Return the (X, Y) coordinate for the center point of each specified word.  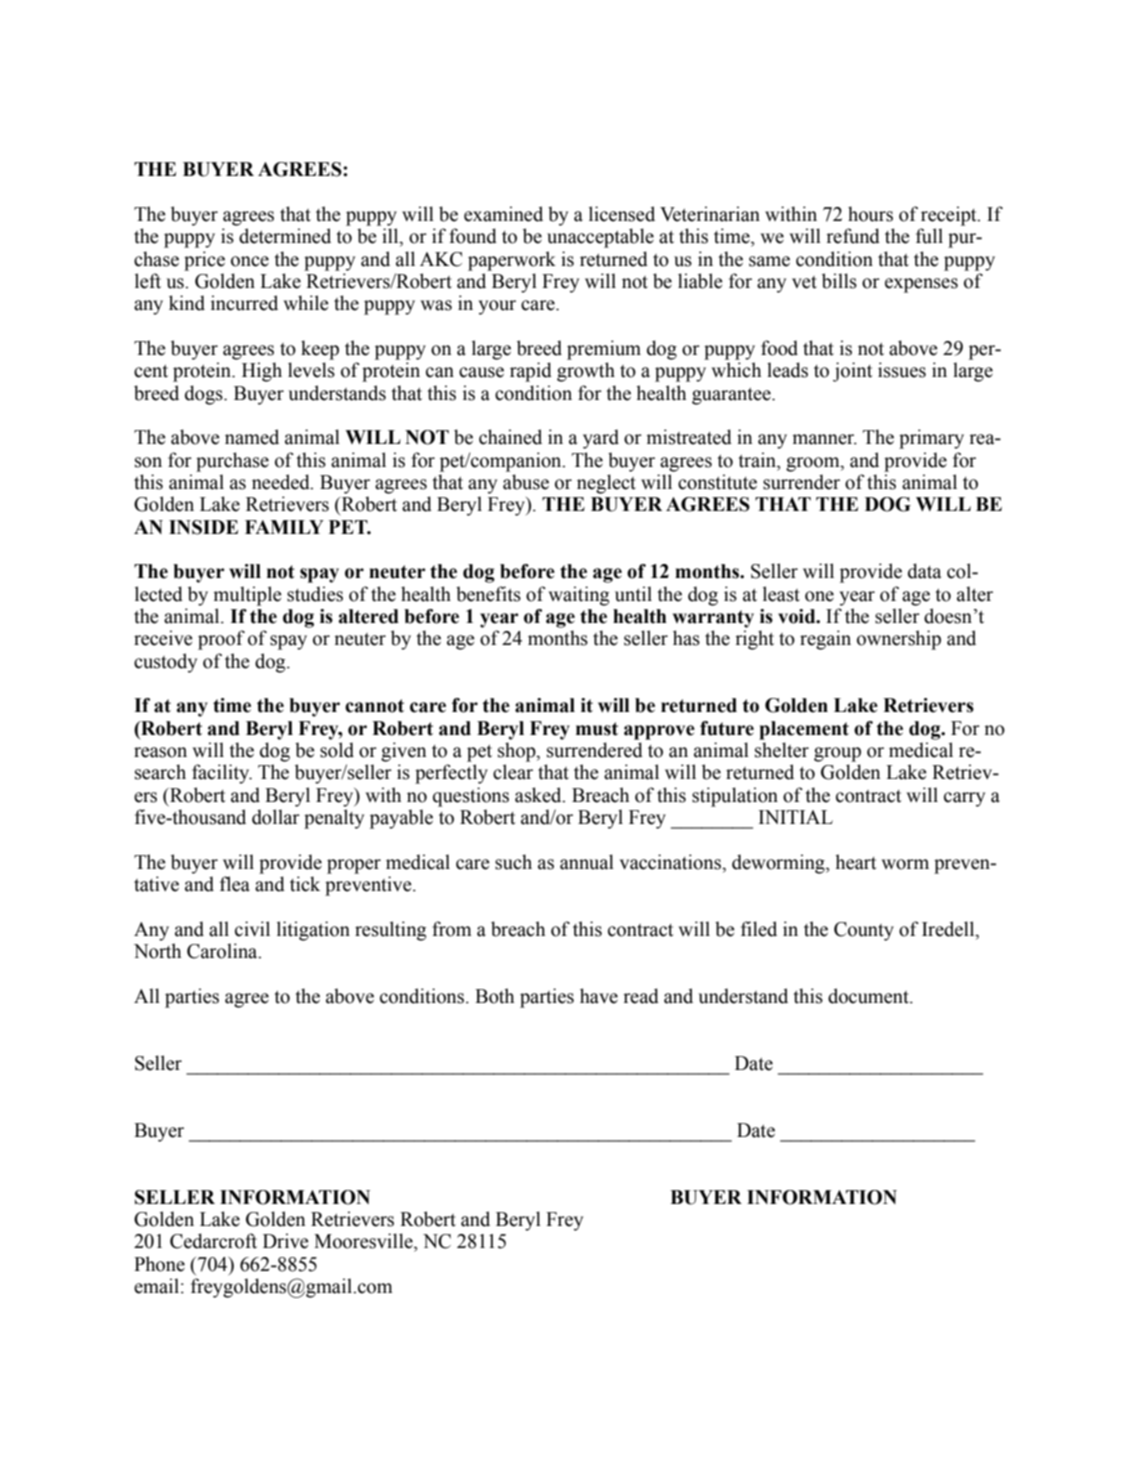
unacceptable (600, 238)
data (924, 571)
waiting (579, 596)
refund (853, 236)
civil (252, 929)
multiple (247, 596)
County (864, 931)
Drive (286, 1241)
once (250, 261)
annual (587, 862)
